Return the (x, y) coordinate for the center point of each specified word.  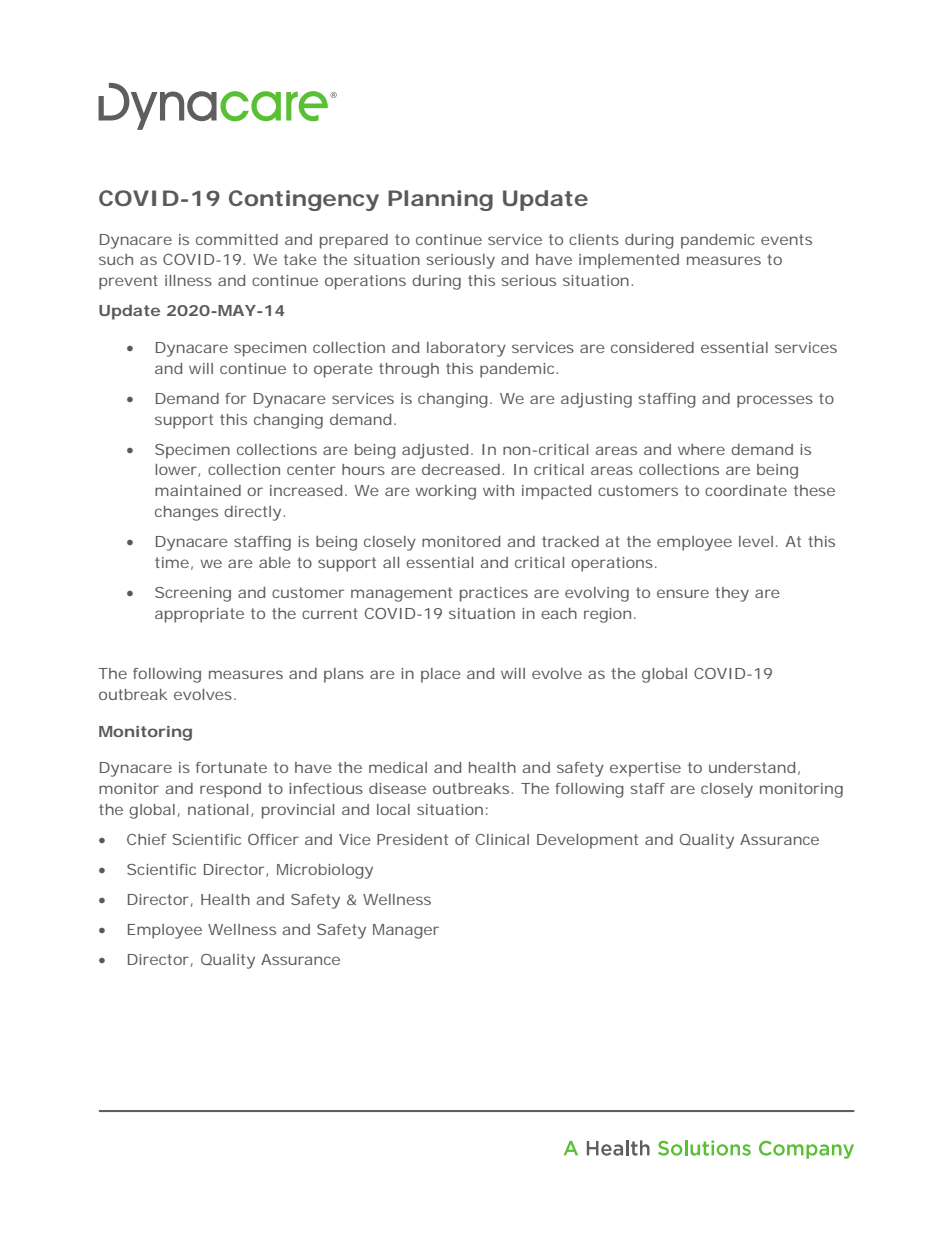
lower (177, 470)
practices (494, 594)
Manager (406, 931)
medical (398, 767)
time (172, 562)
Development (587, 841)
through (409, 370)
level (756, 541)
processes (775, 401)
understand (752, 767)
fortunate (231, 767)
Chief (147, 839)
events (786, 239)
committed (237, 239)
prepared (354, 241)
